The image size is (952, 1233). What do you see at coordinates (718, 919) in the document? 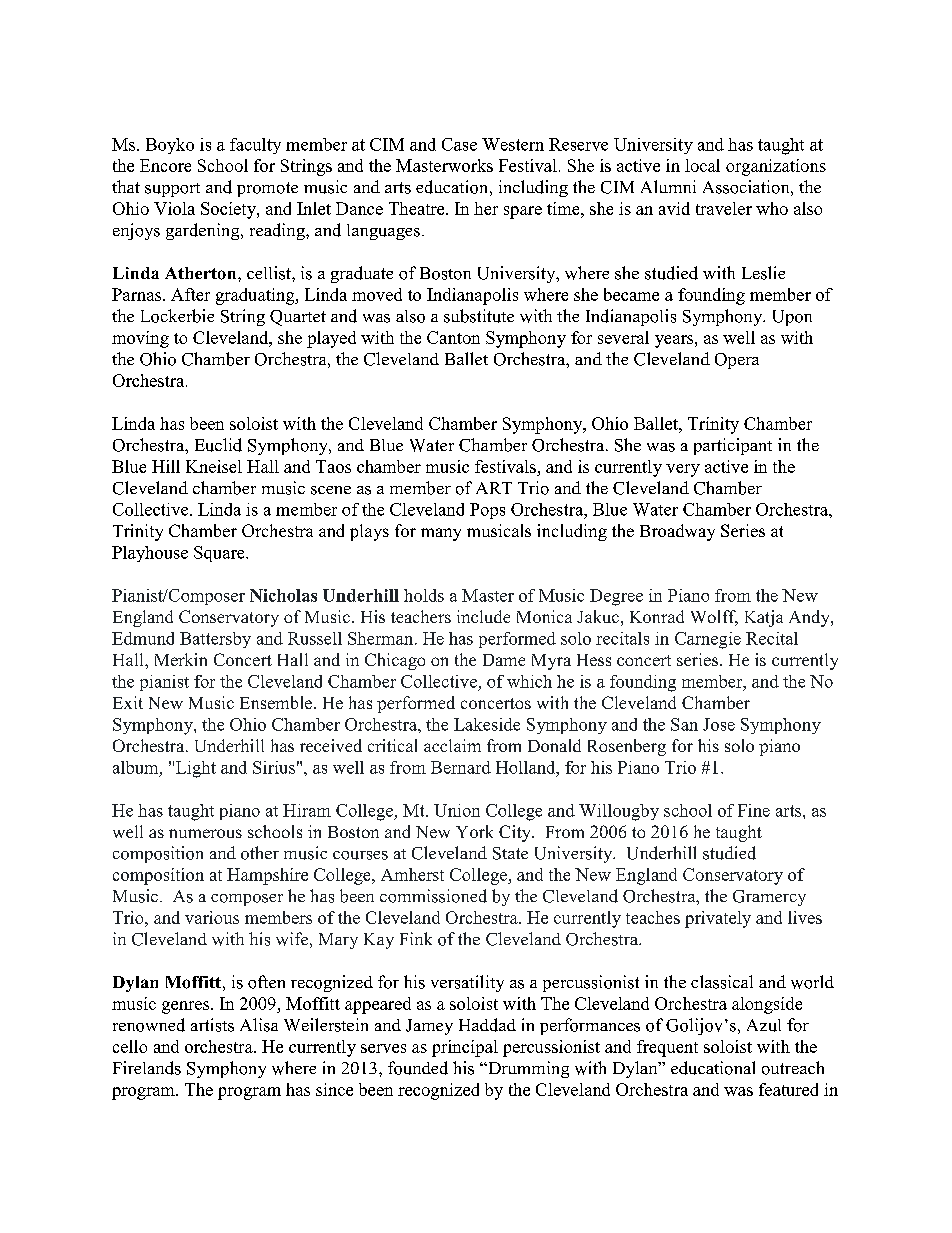
I see `privately` at bounding box center [718, 919].
